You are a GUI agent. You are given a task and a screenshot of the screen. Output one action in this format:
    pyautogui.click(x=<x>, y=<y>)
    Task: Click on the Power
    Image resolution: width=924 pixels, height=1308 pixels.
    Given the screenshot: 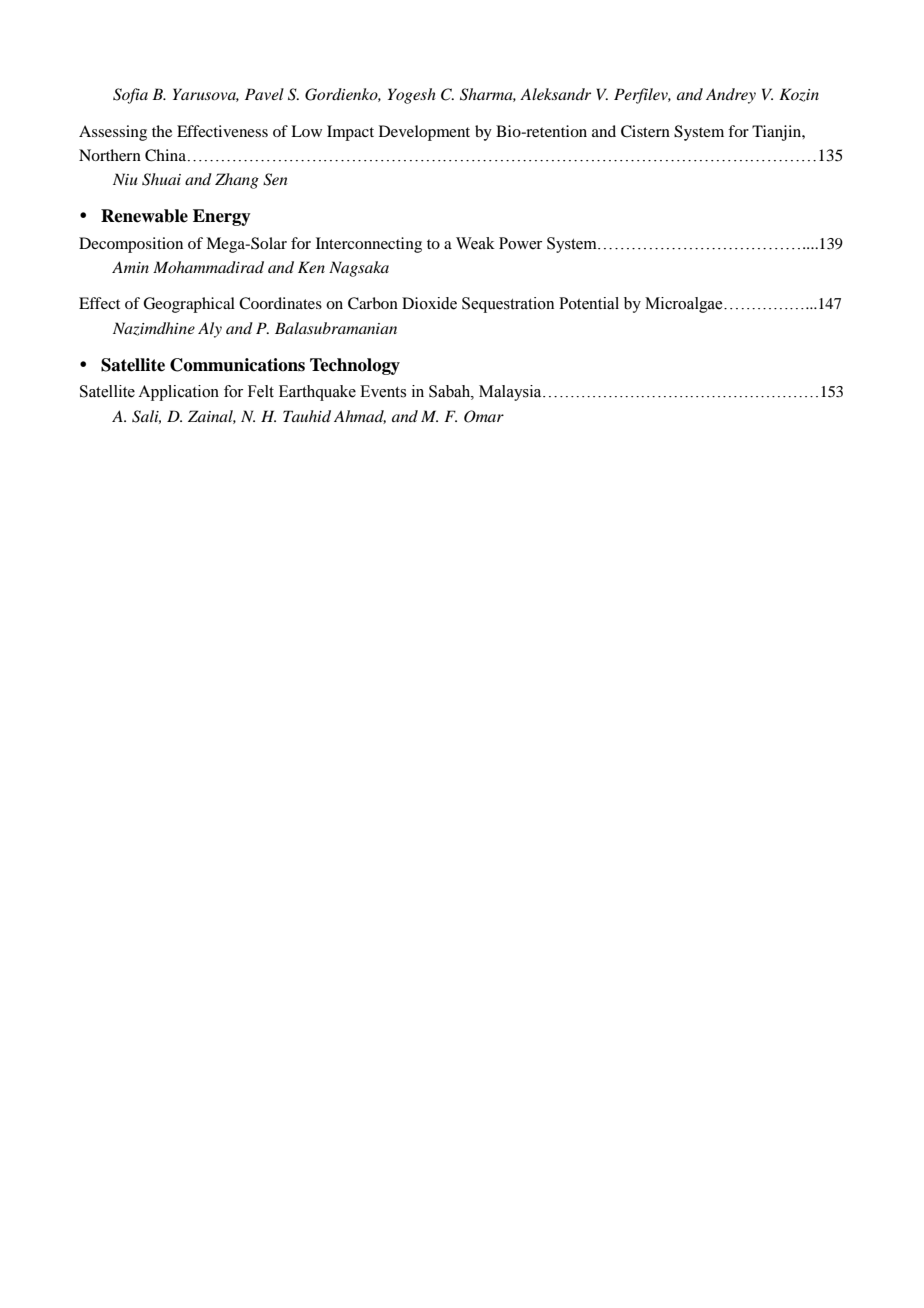 What is the action you would take?
    pyautogui.click(x=520, y=243)
